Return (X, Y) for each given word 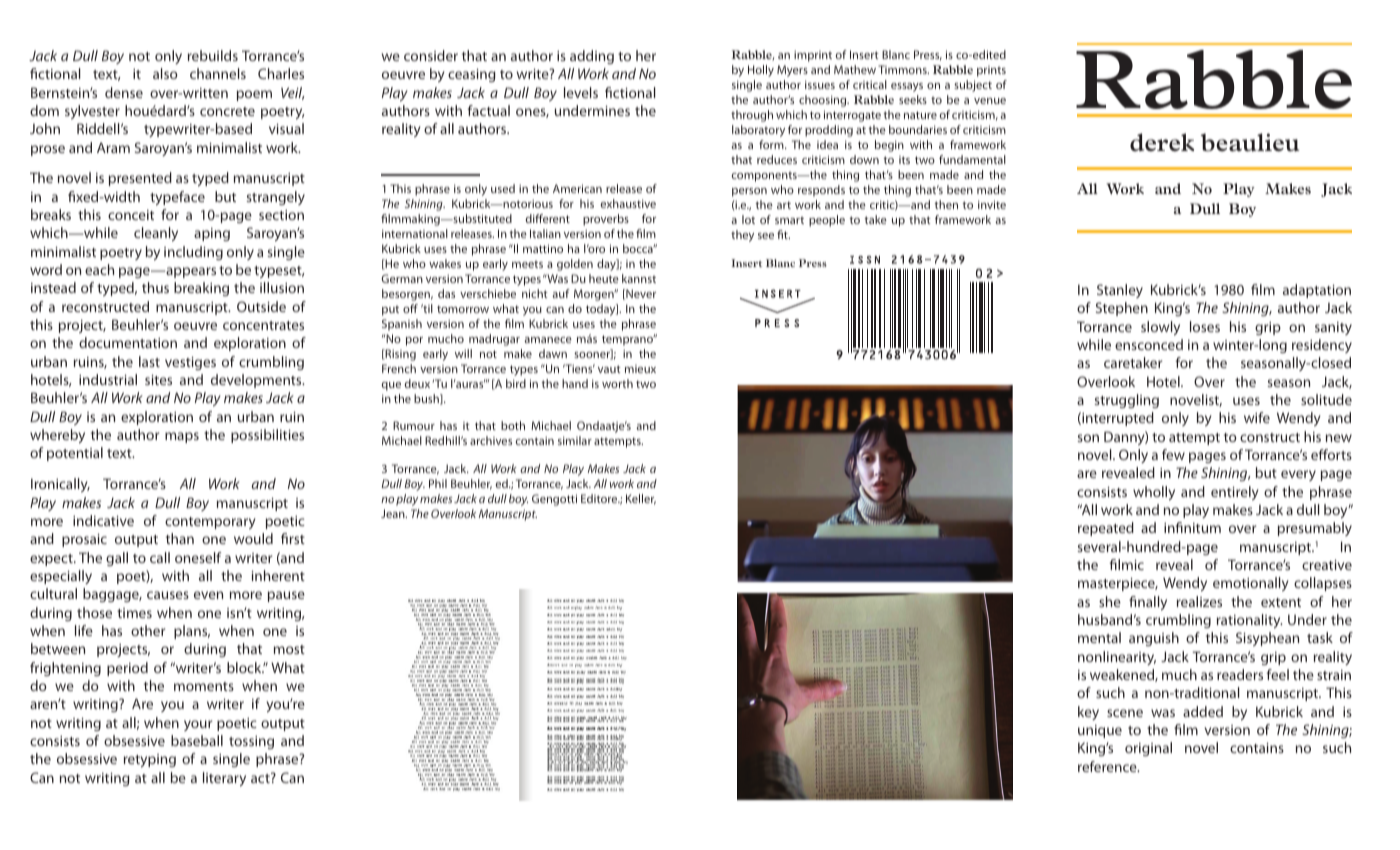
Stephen (1122, 309)
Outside (261, 306)
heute (604, 278)
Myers (792, 71)
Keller (641, 499)
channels (218, 73)
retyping (150, 760)
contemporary (210, 523)
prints (991, 71)
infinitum (1192, 527)
